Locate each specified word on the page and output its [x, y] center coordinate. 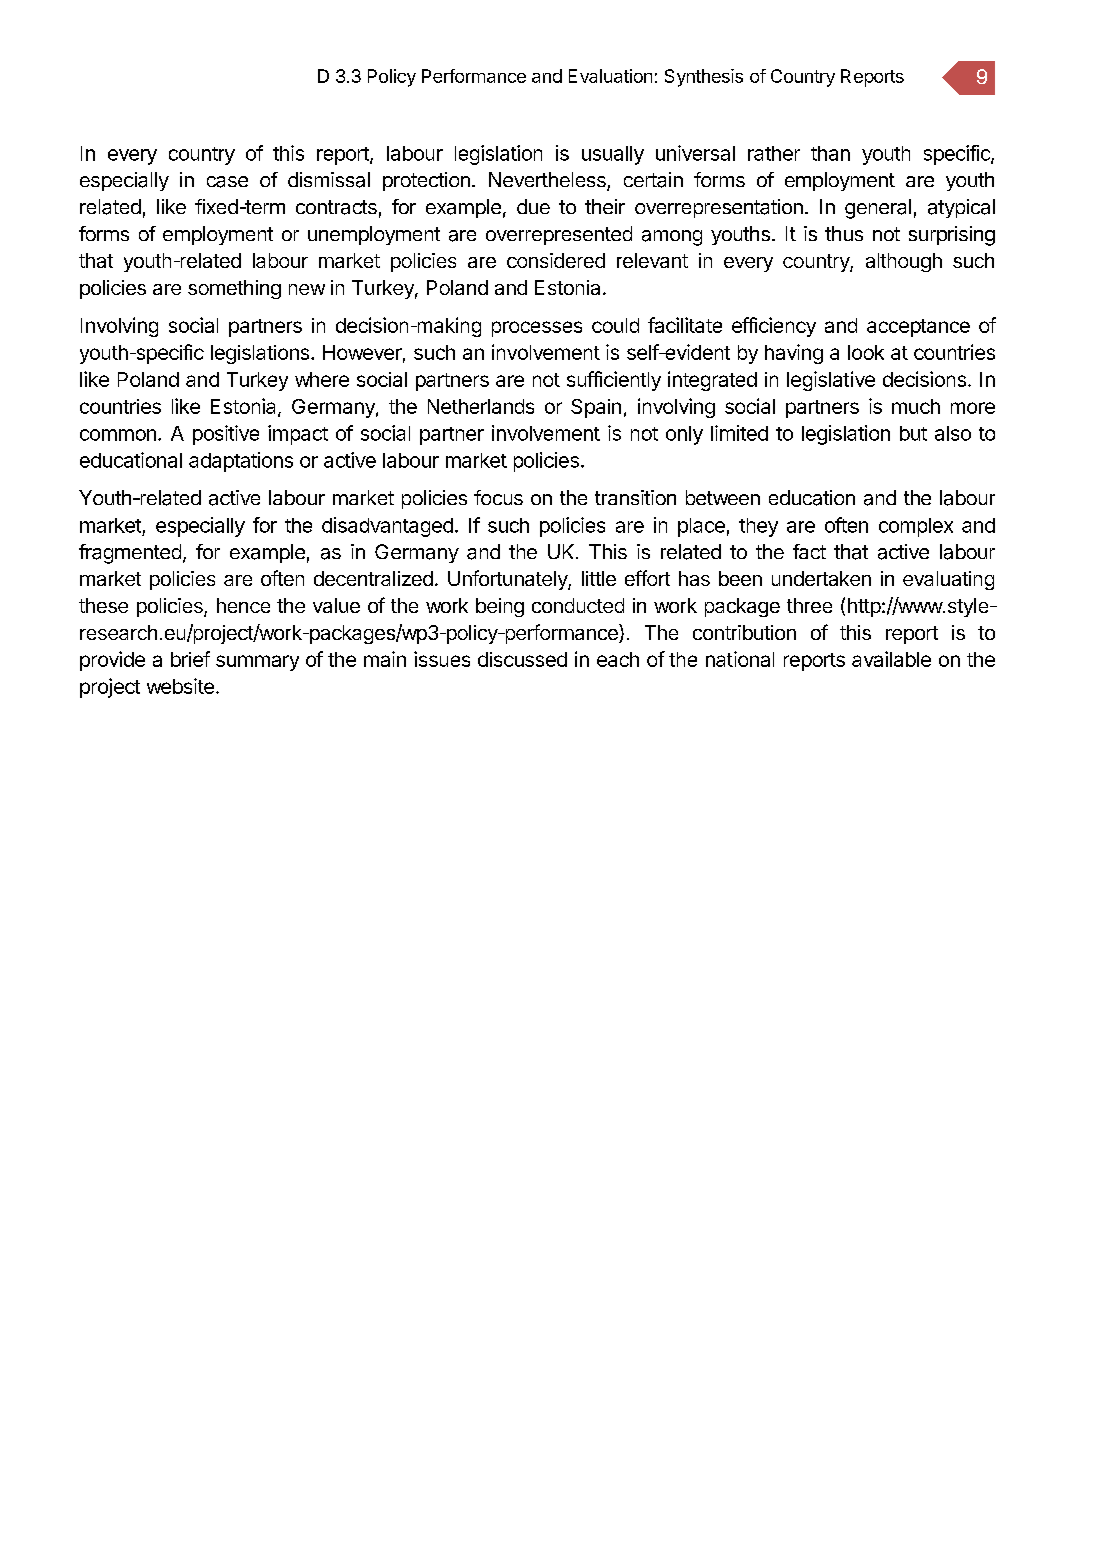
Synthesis [704, 78]
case [227, 182]
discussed [522, 659]
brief [190, 659]
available [891, 659]
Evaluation [610, 76]
